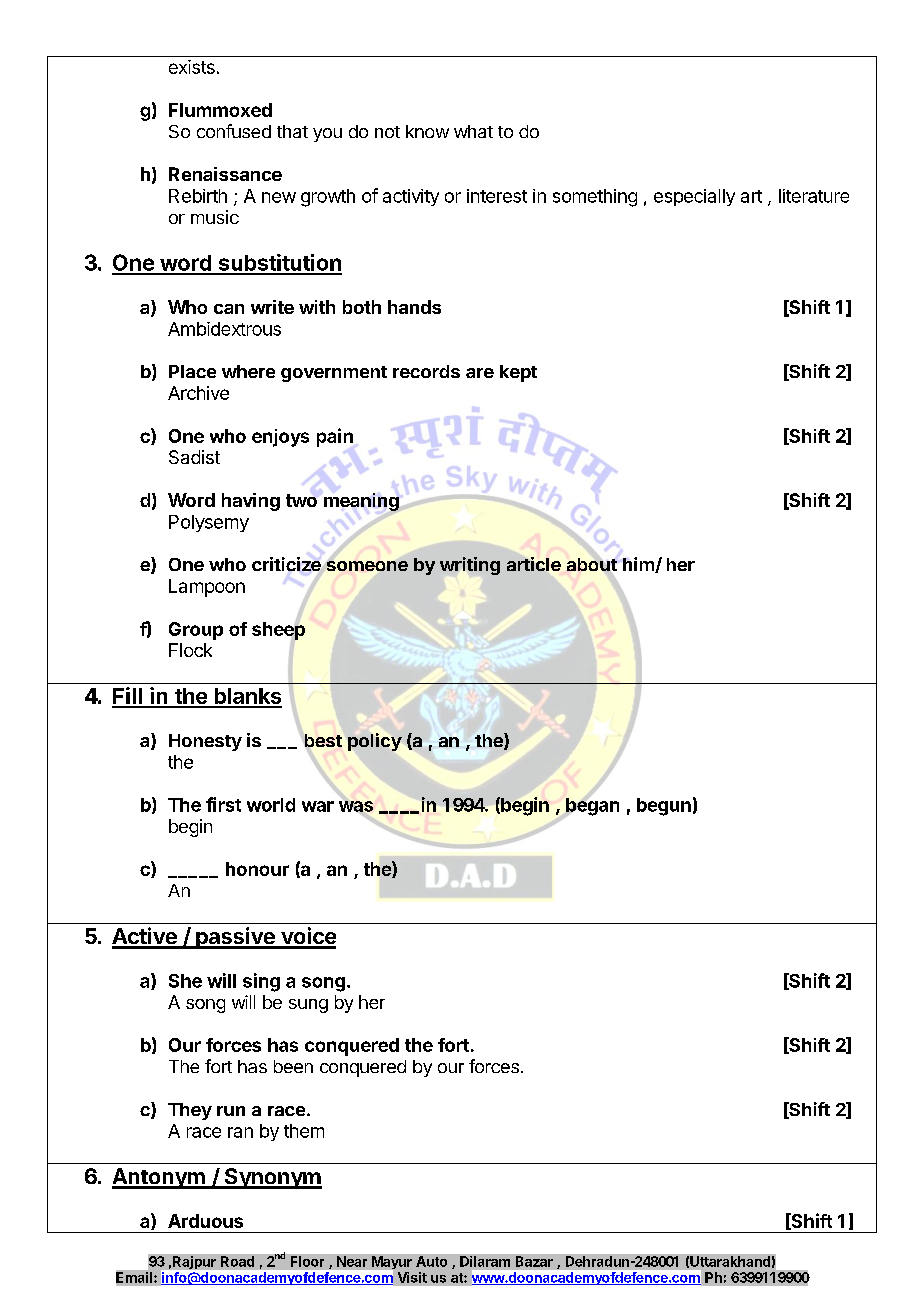  I want to click on began, so click(591, 807).
